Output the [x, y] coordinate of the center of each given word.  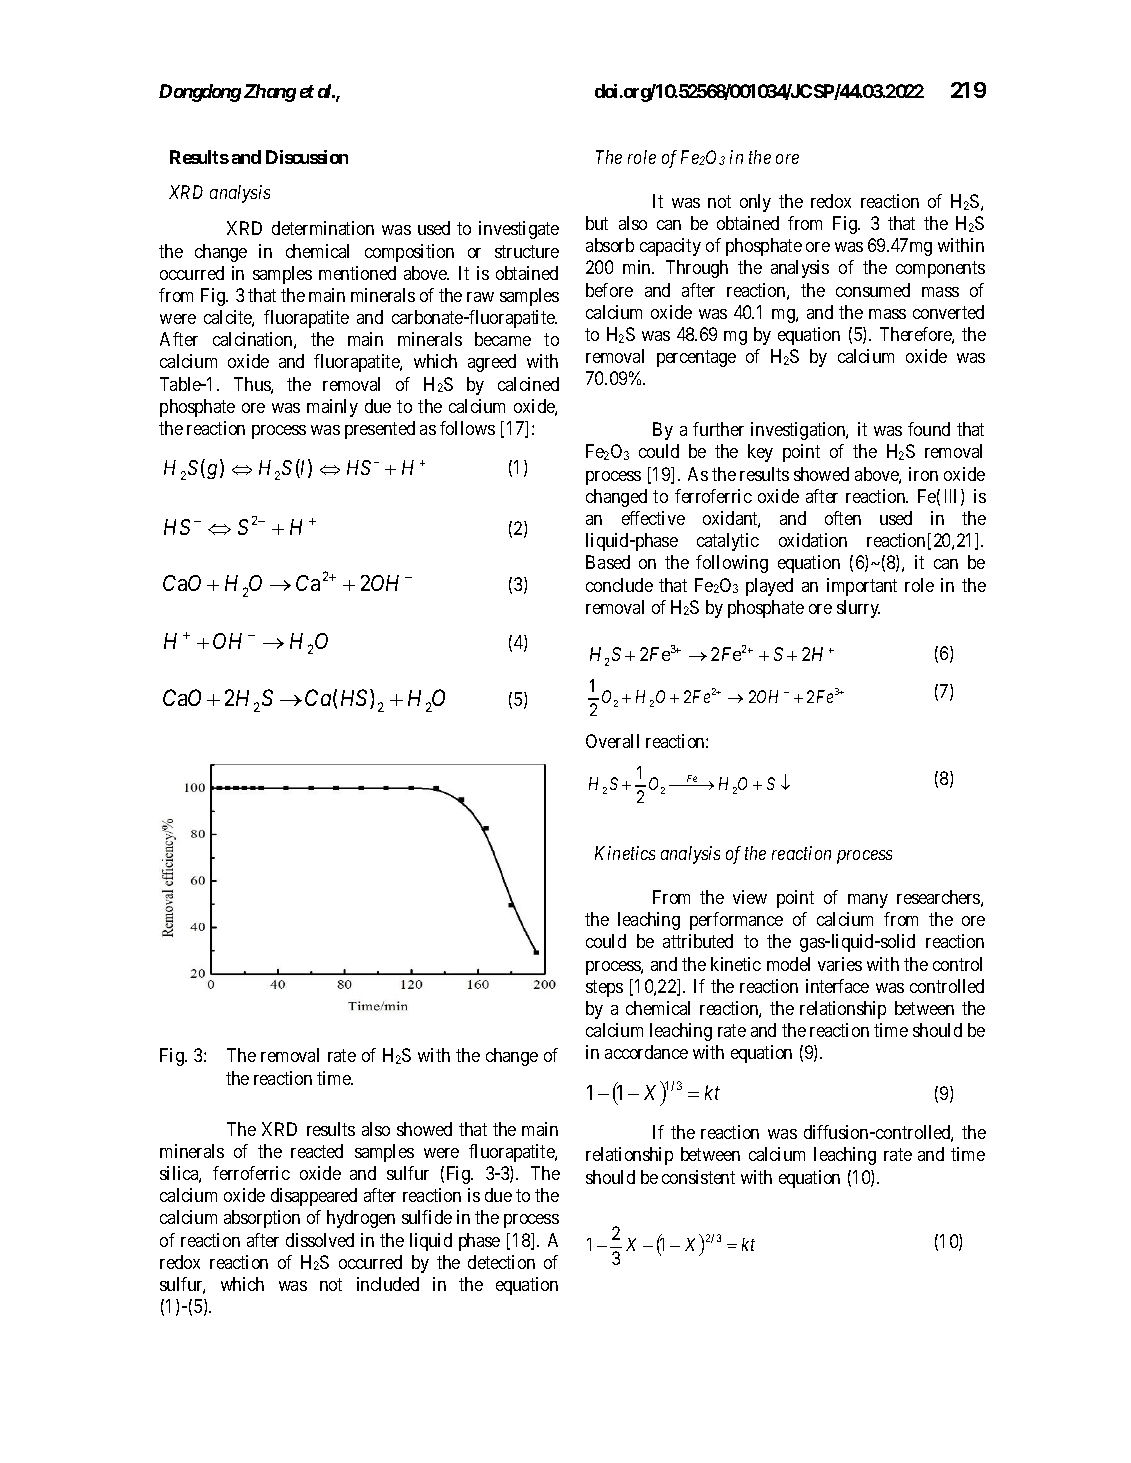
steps [604, 988]
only [755, 203]
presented [380, 430]
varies [840, 964]
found [929, 429]
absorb [610, 245]
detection [501, 1262]
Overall [612, 741]
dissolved [320, 1240]
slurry [858, 609]
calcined [528, 384]
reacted [317, 1151]
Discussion [307, 157]
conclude [619, 585]
